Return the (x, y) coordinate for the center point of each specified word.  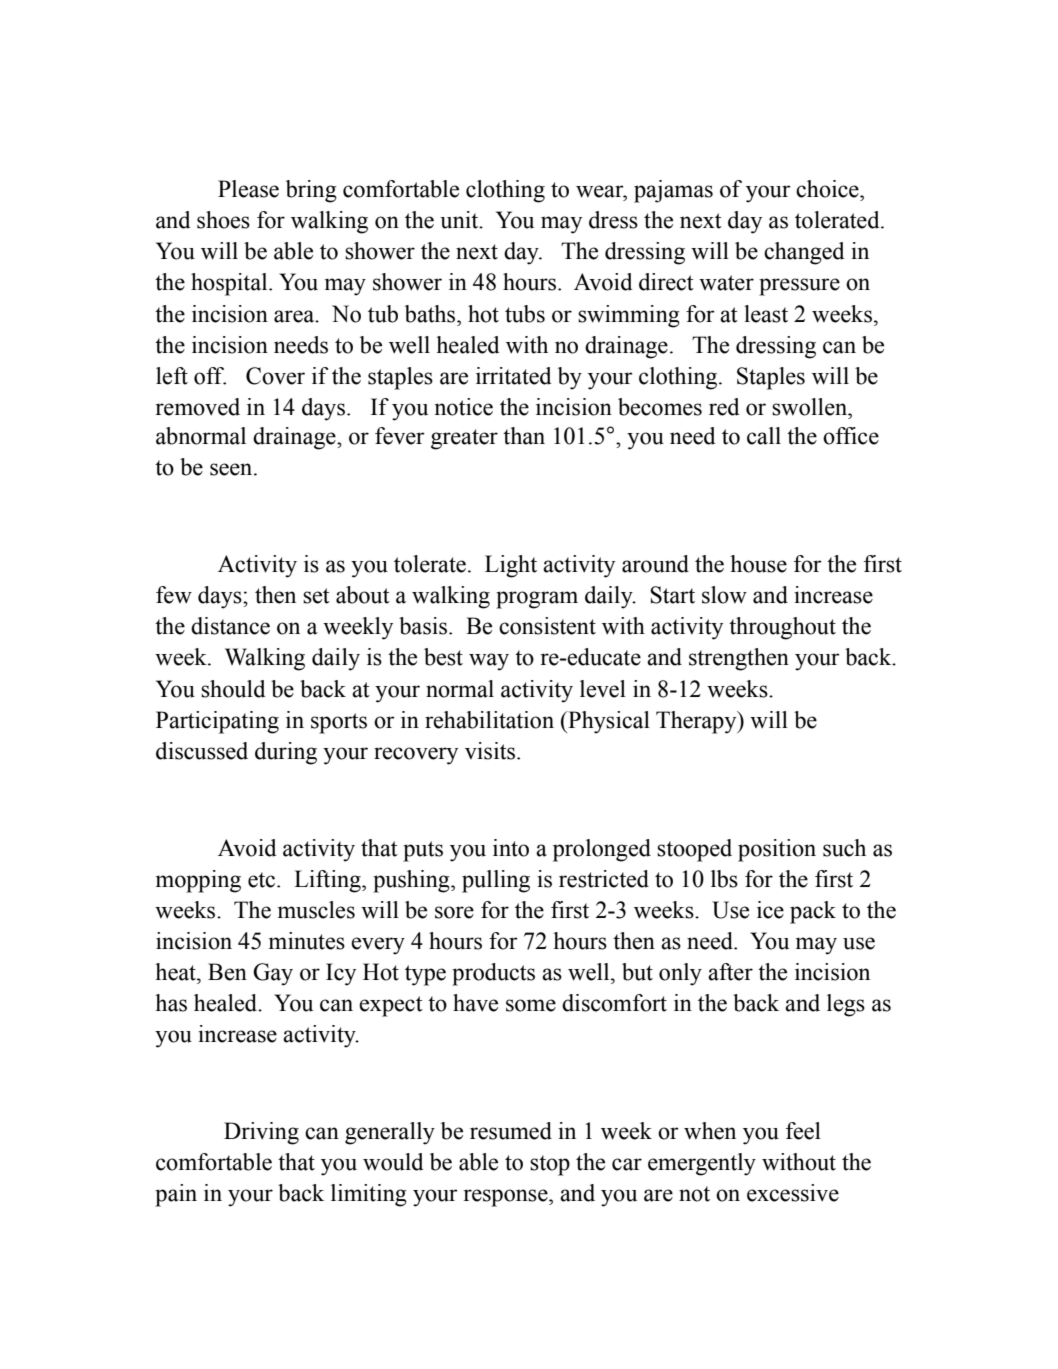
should (233, 689)
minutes (307, 941)
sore (454, 912)
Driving (261, 1133)
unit (460, 220)
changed (804, 253)
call (764, 436)
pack (813, 912)
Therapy (697, 722)
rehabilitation (489, 720)
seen (232, 469)
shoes (223, 220)
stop (550, 1165)
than (524, 436)
